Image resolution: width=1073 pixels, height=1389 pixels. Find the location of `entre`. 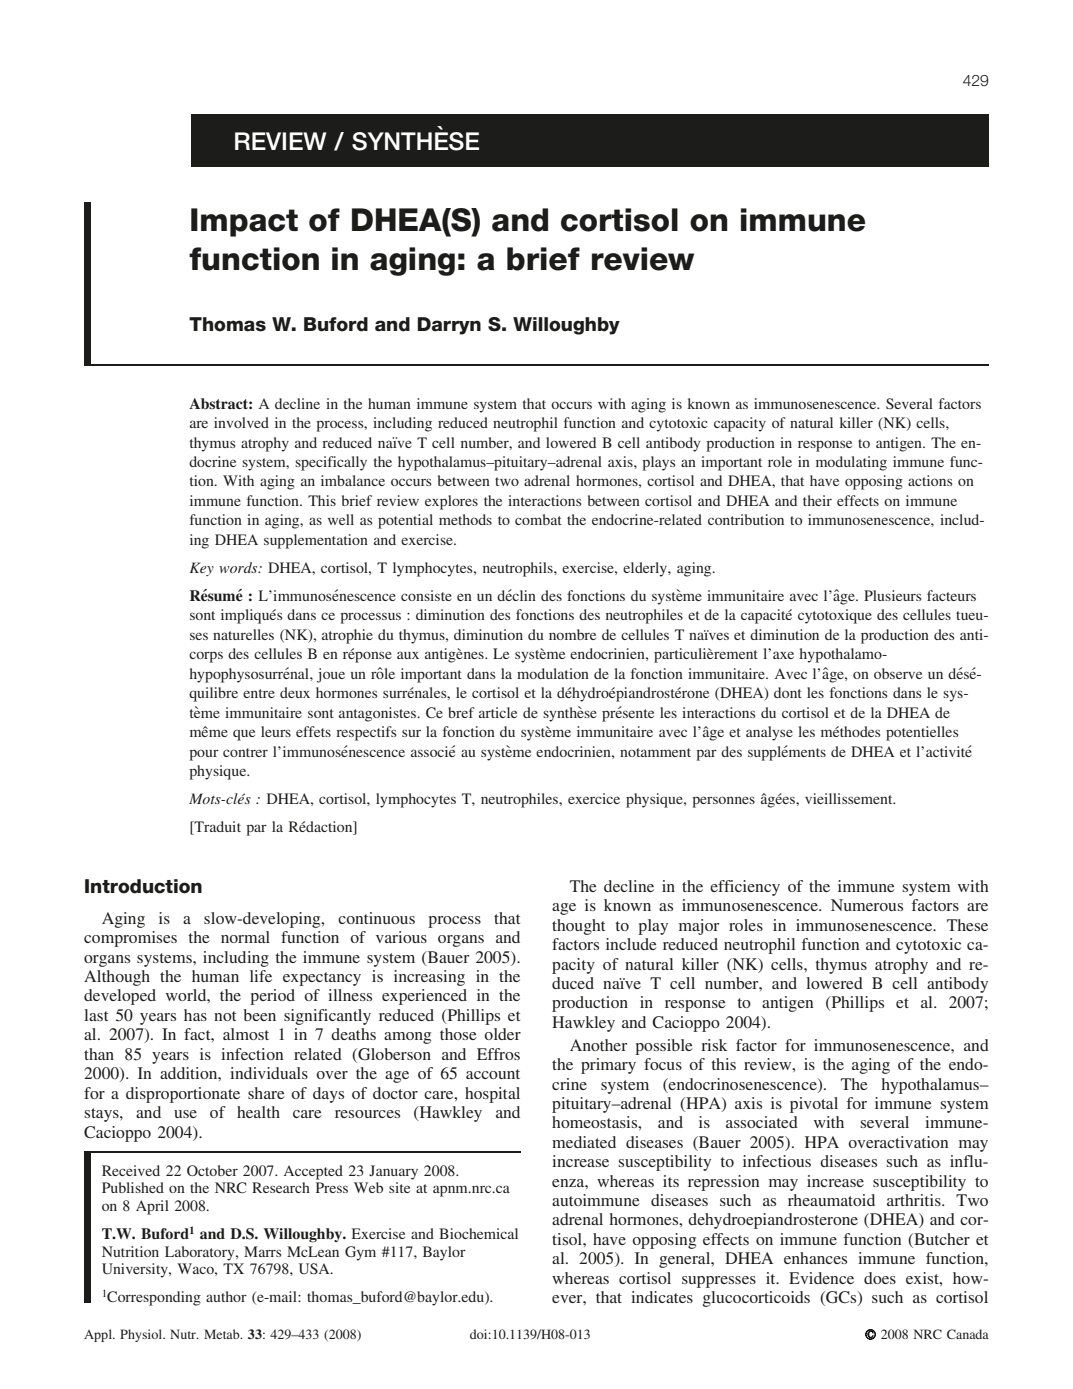

entre is located at coordinates (259, 693).
